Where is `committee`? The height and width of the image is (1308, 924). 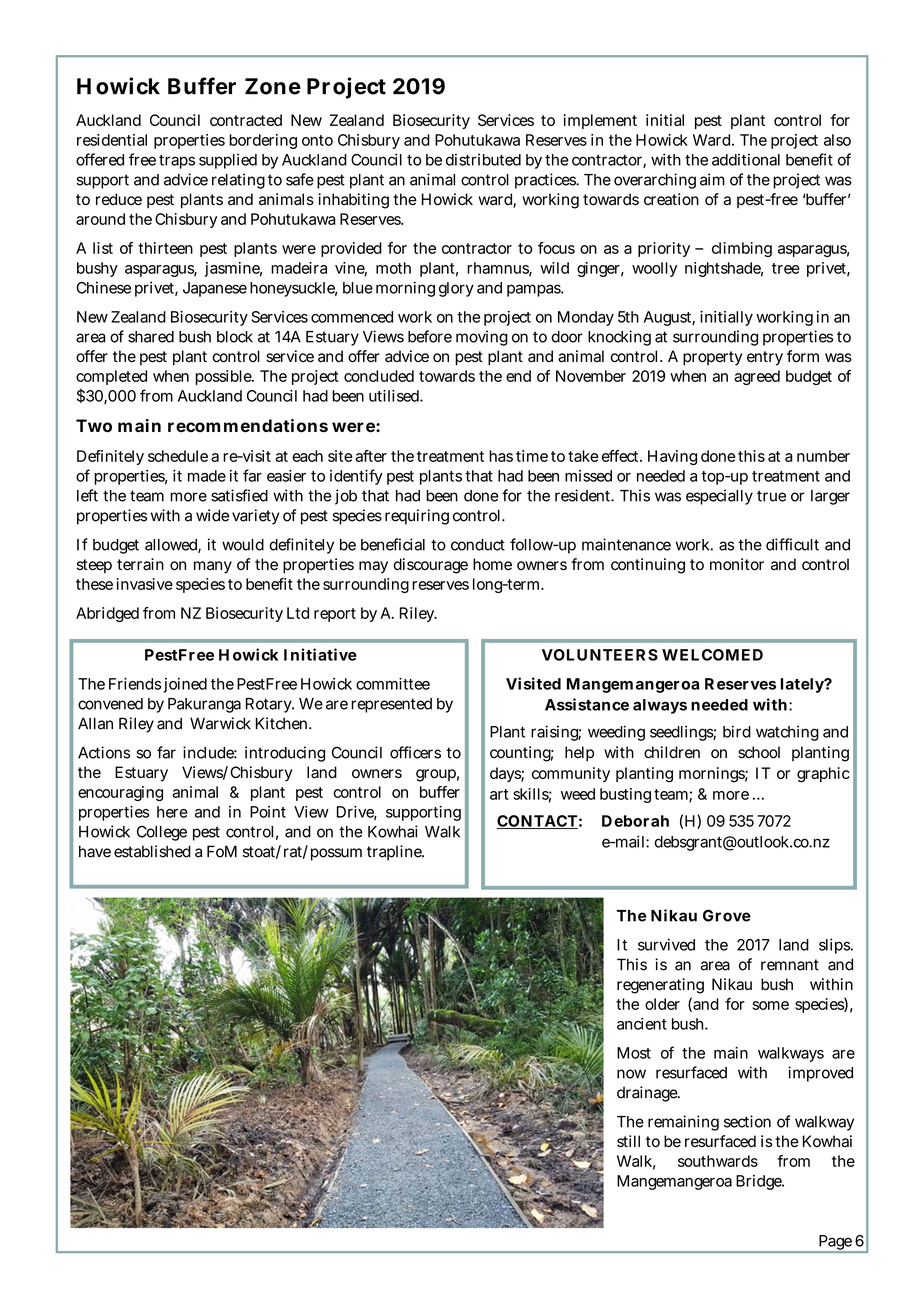
committee is located at coordinates (393, 684).
